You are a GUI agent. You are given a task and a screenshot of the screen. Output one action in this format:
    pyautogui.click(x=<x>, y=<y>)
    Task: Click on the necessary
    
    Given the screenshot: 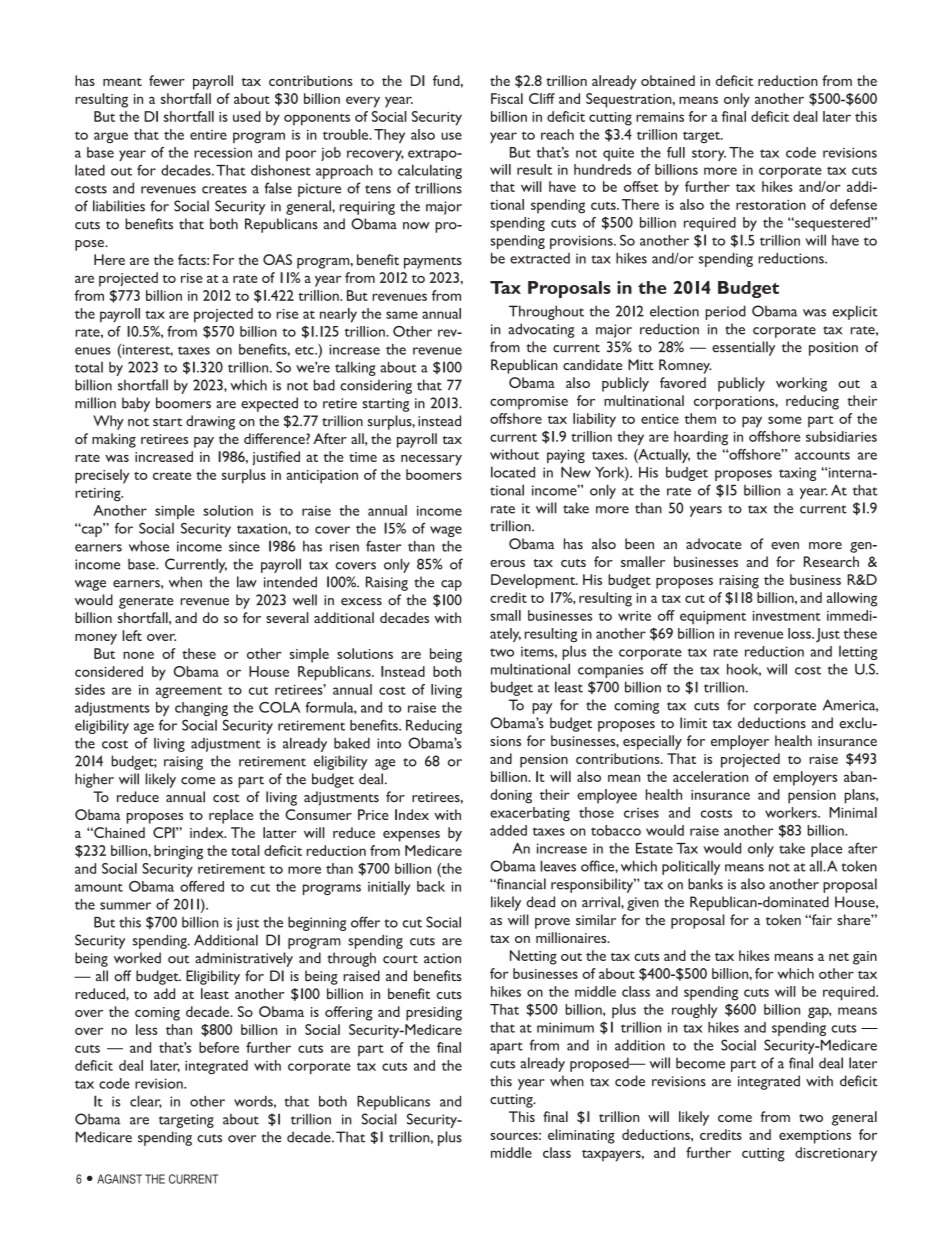 What is the action you would take?
    pyautogui.click(x=431, y=460)
